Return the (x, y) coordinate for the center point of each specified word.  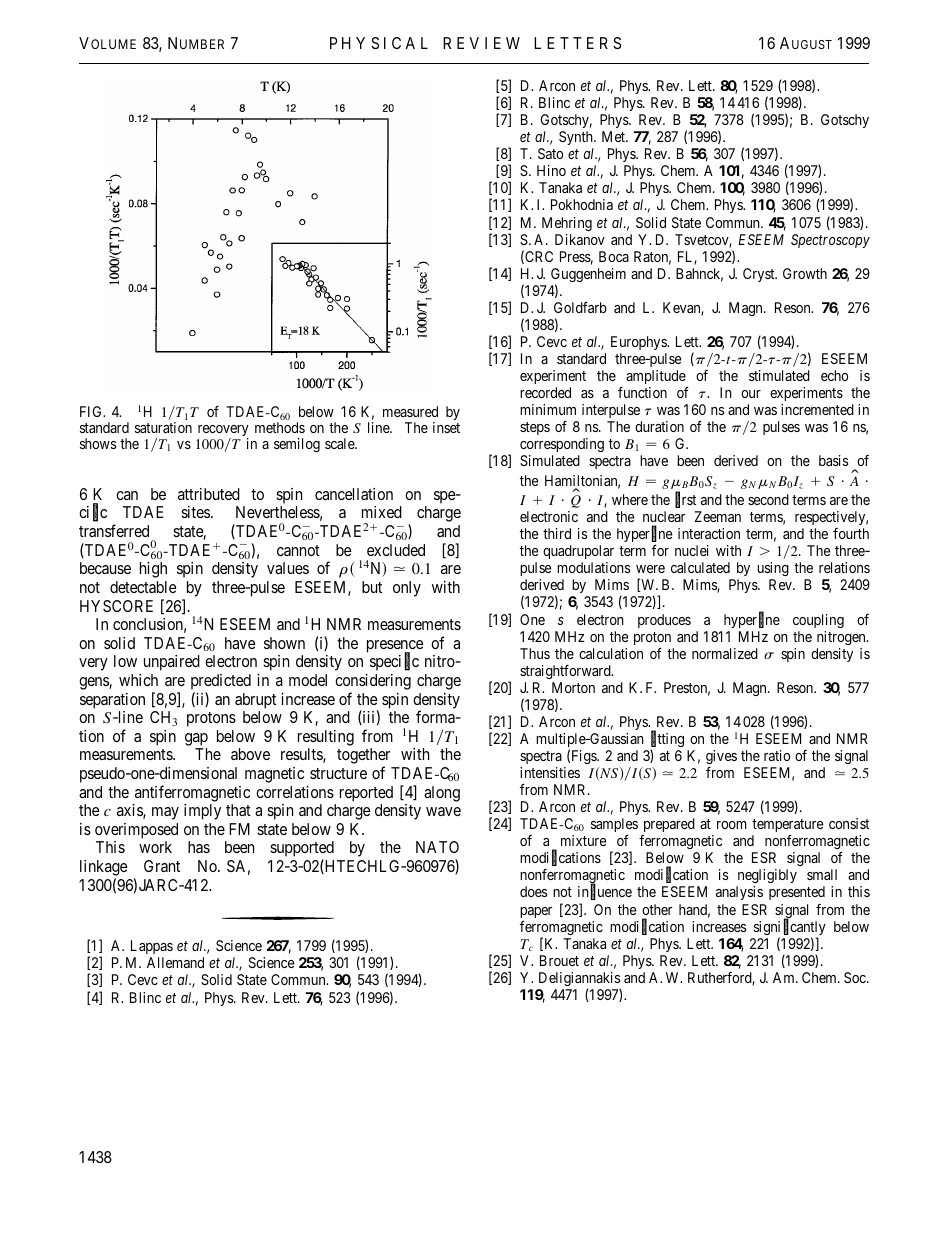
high (153, 570)
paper (536, 912)
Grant (162, 866)
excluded (396, 550)
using (773, 571)
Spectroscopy (830, 241)
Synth (577, 138)
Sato (550, 153)
